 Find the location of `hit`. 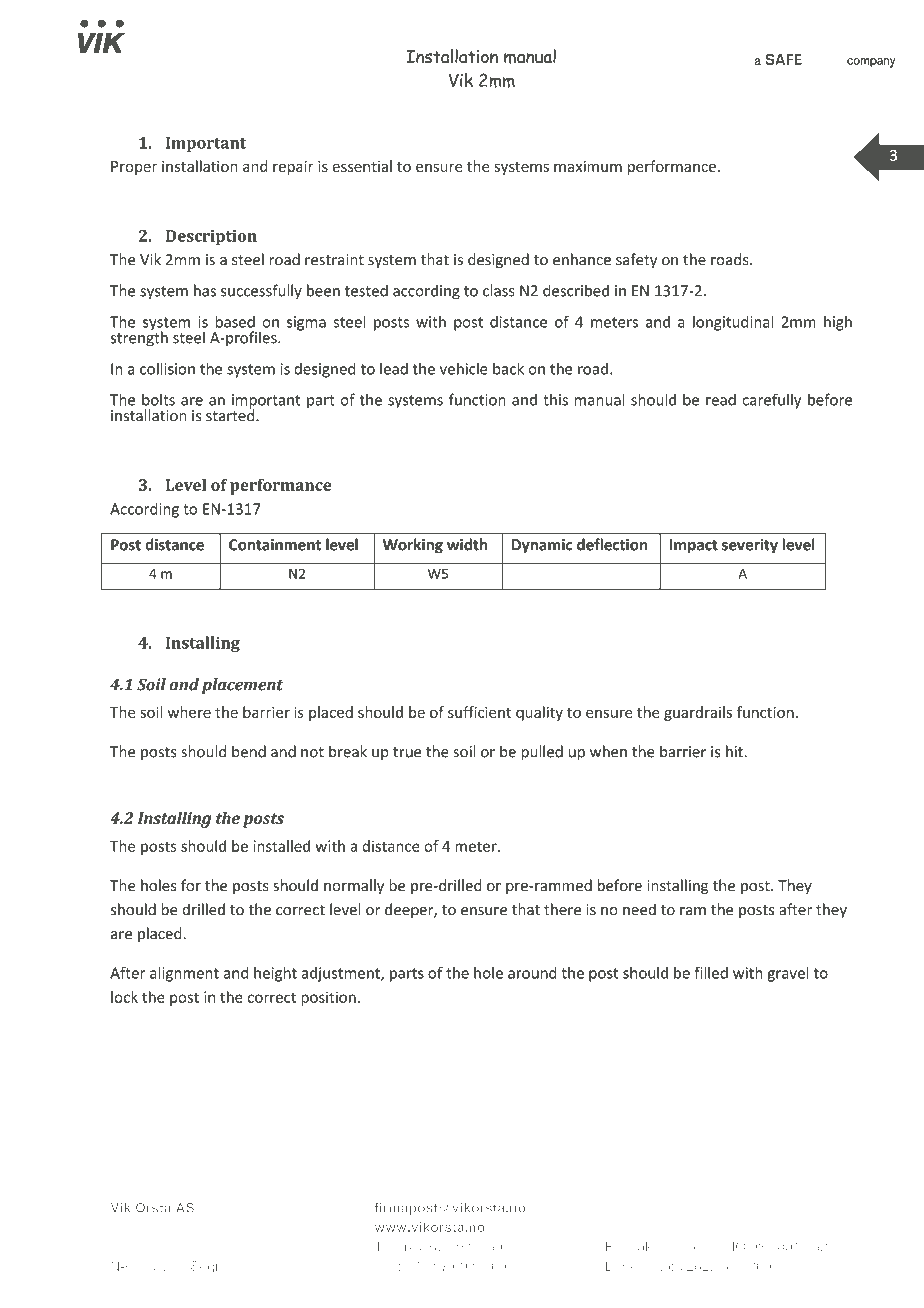

hit is located at coordinates (735, 751).
